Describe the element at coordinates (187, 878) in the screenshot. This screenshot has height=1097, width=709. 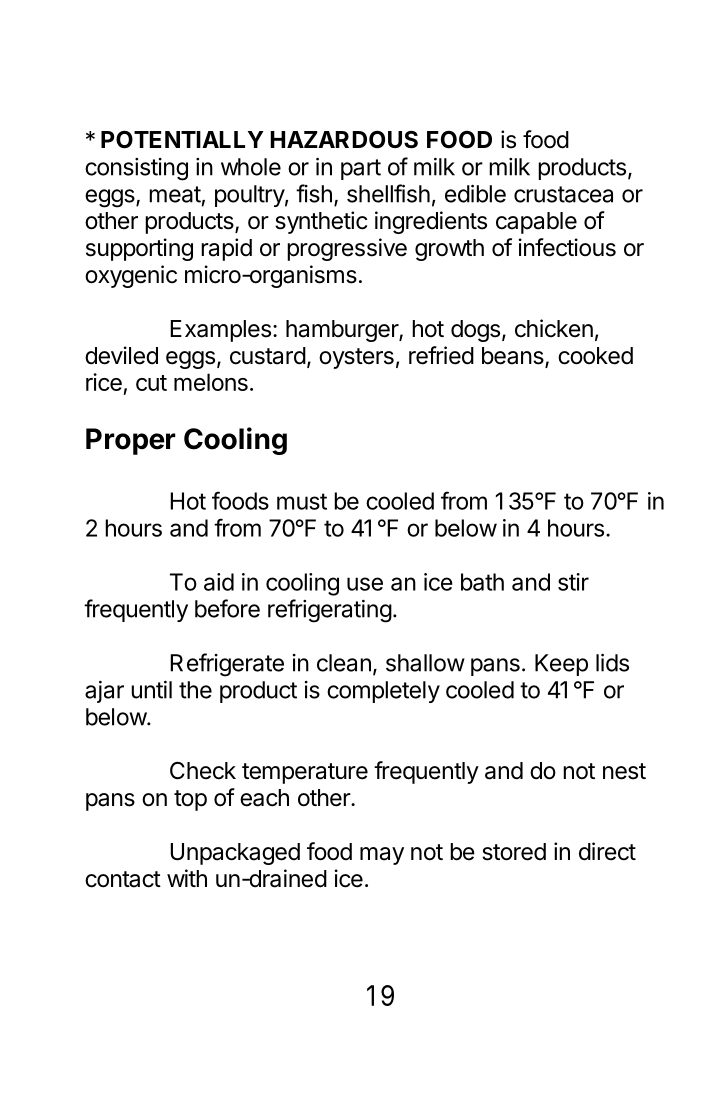
I see `with` at that location.
